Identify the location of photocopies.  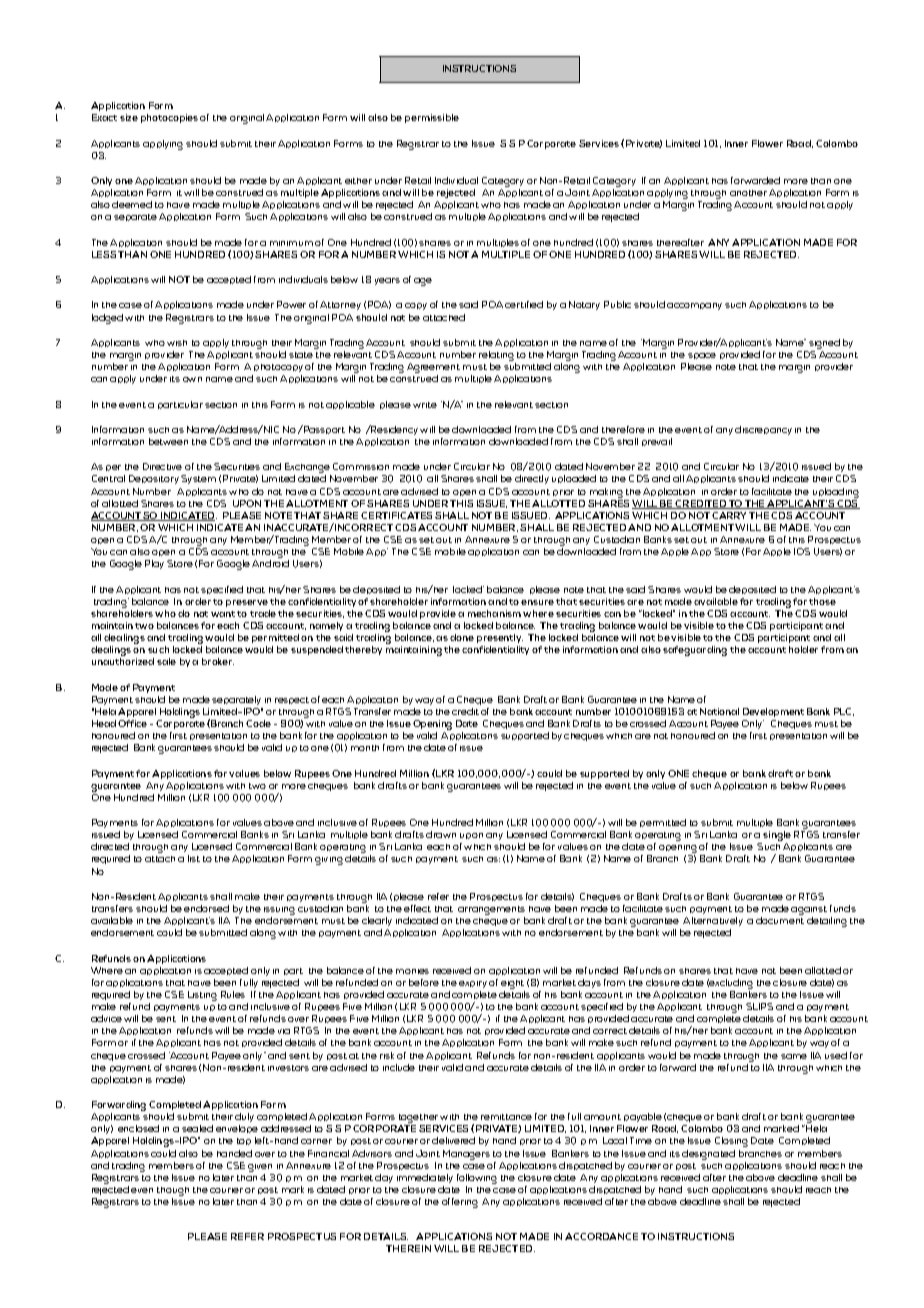
(169, 118).
